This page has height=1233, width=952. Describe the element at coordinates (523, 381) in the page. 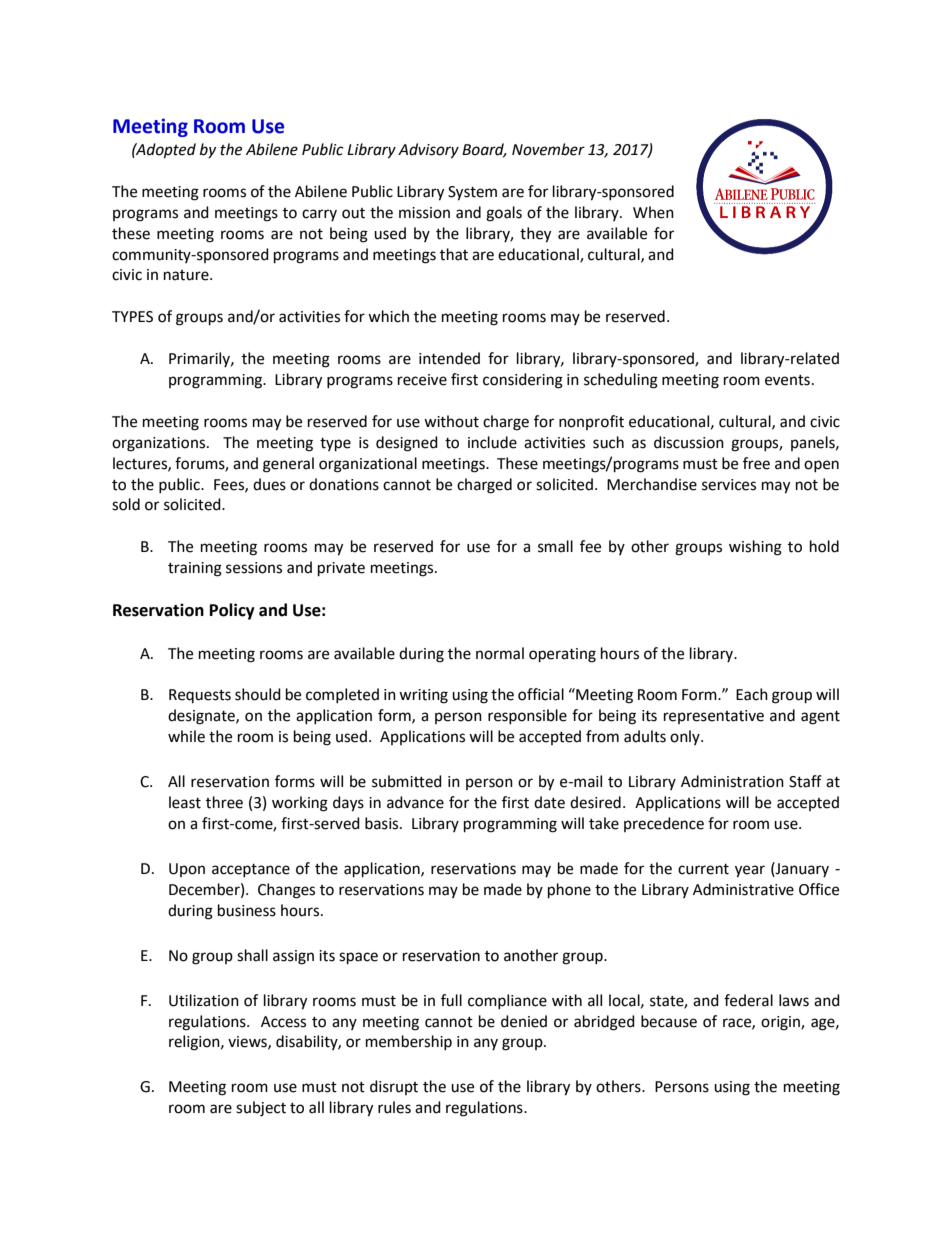

I see `considering` at that location.
